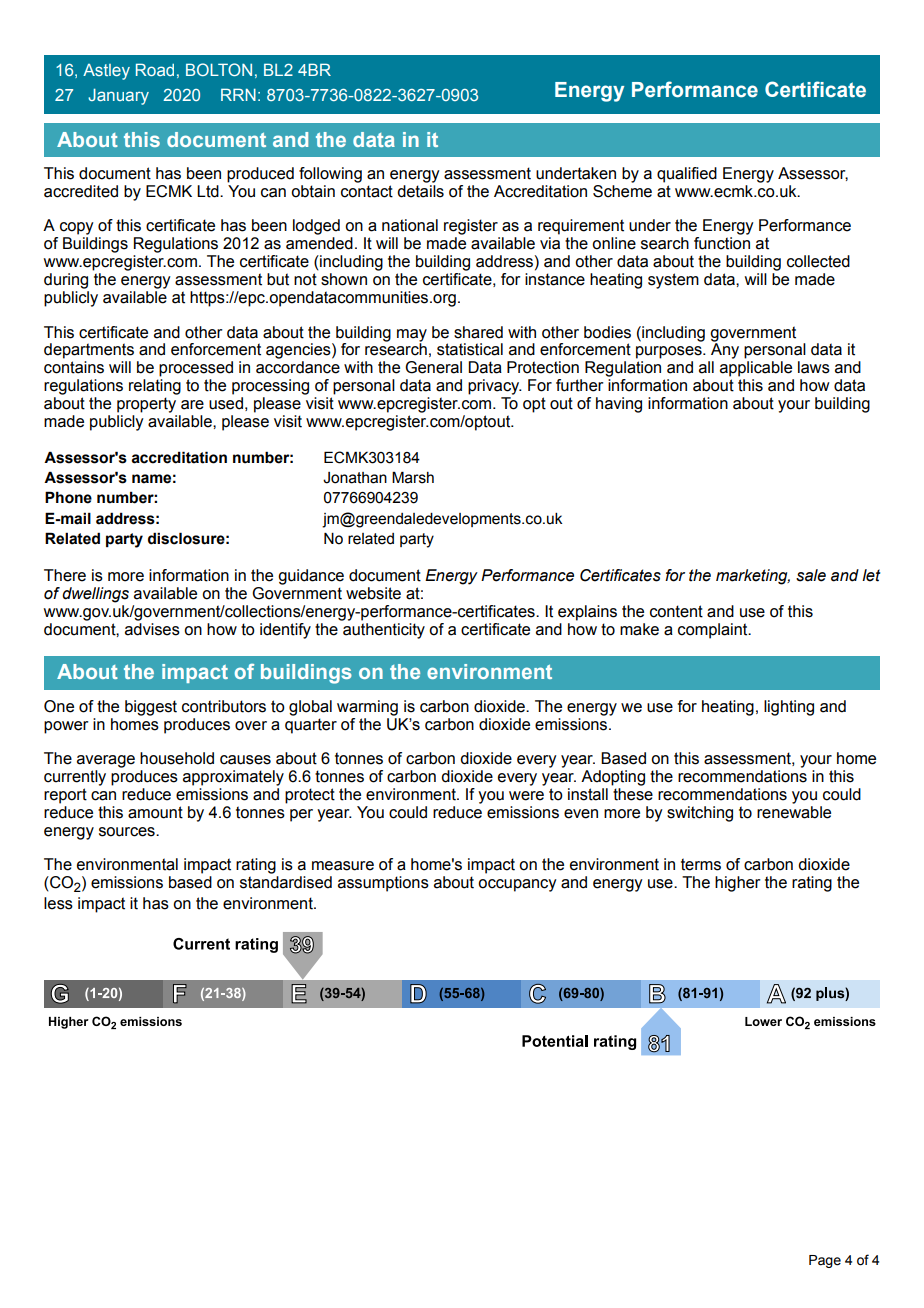 Image resolution: width=924 pixels, height=1308 pixels. Describe the element at coordinates (687, 175) in the screenshot. I see `qualified` at that location.
